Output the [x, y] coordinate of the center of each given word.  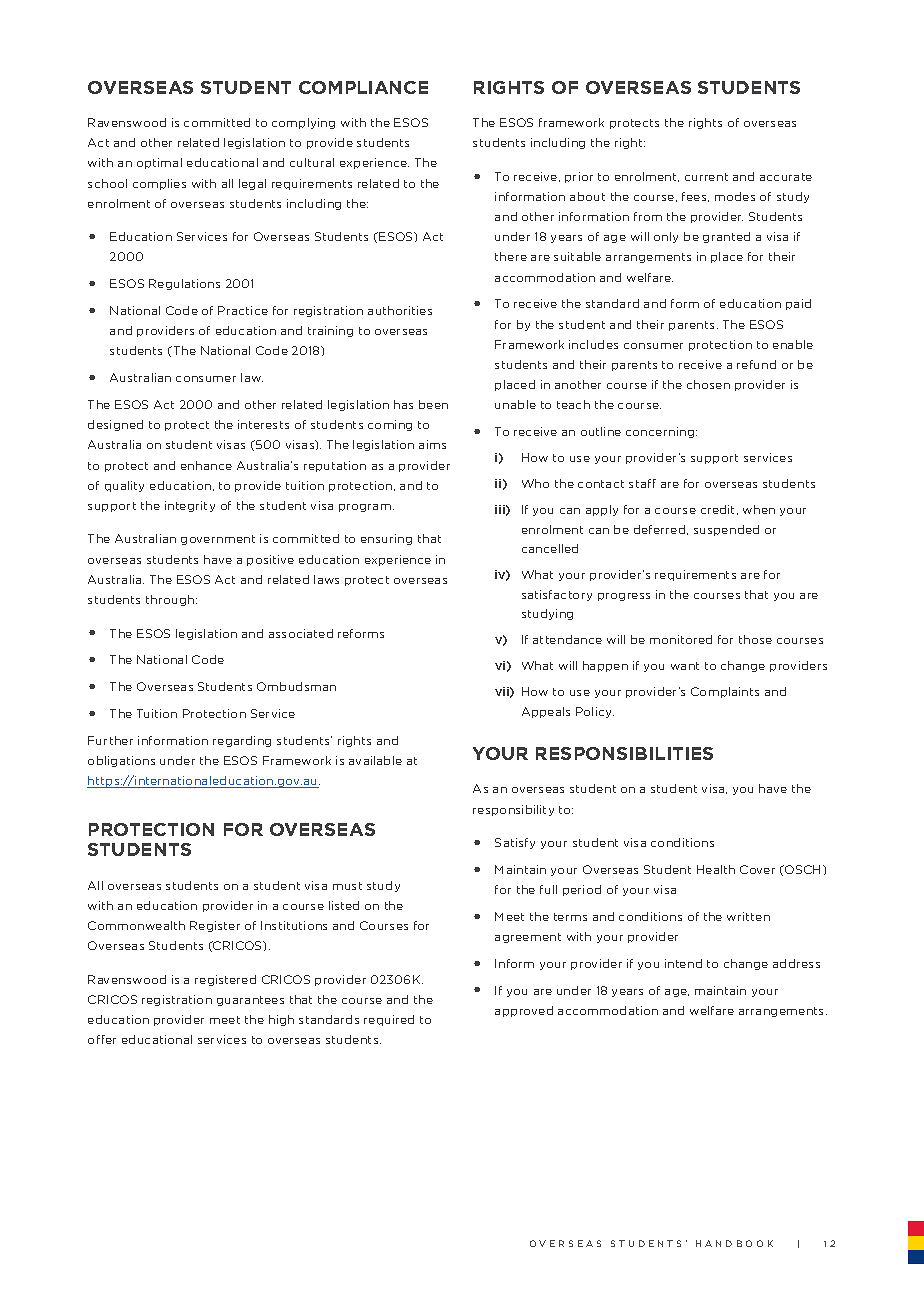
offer [102, 1039]
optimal [159, 163]
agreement [528, 938]
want [685, 666]
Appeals [546, 712]
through [170, 600]
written [748, 916]
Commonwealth [136, 925]
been [433, 404]
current [706, 177]
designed [115, 425]
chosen [708, 384]
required [389, 1020]
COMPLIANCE [363, 87]
